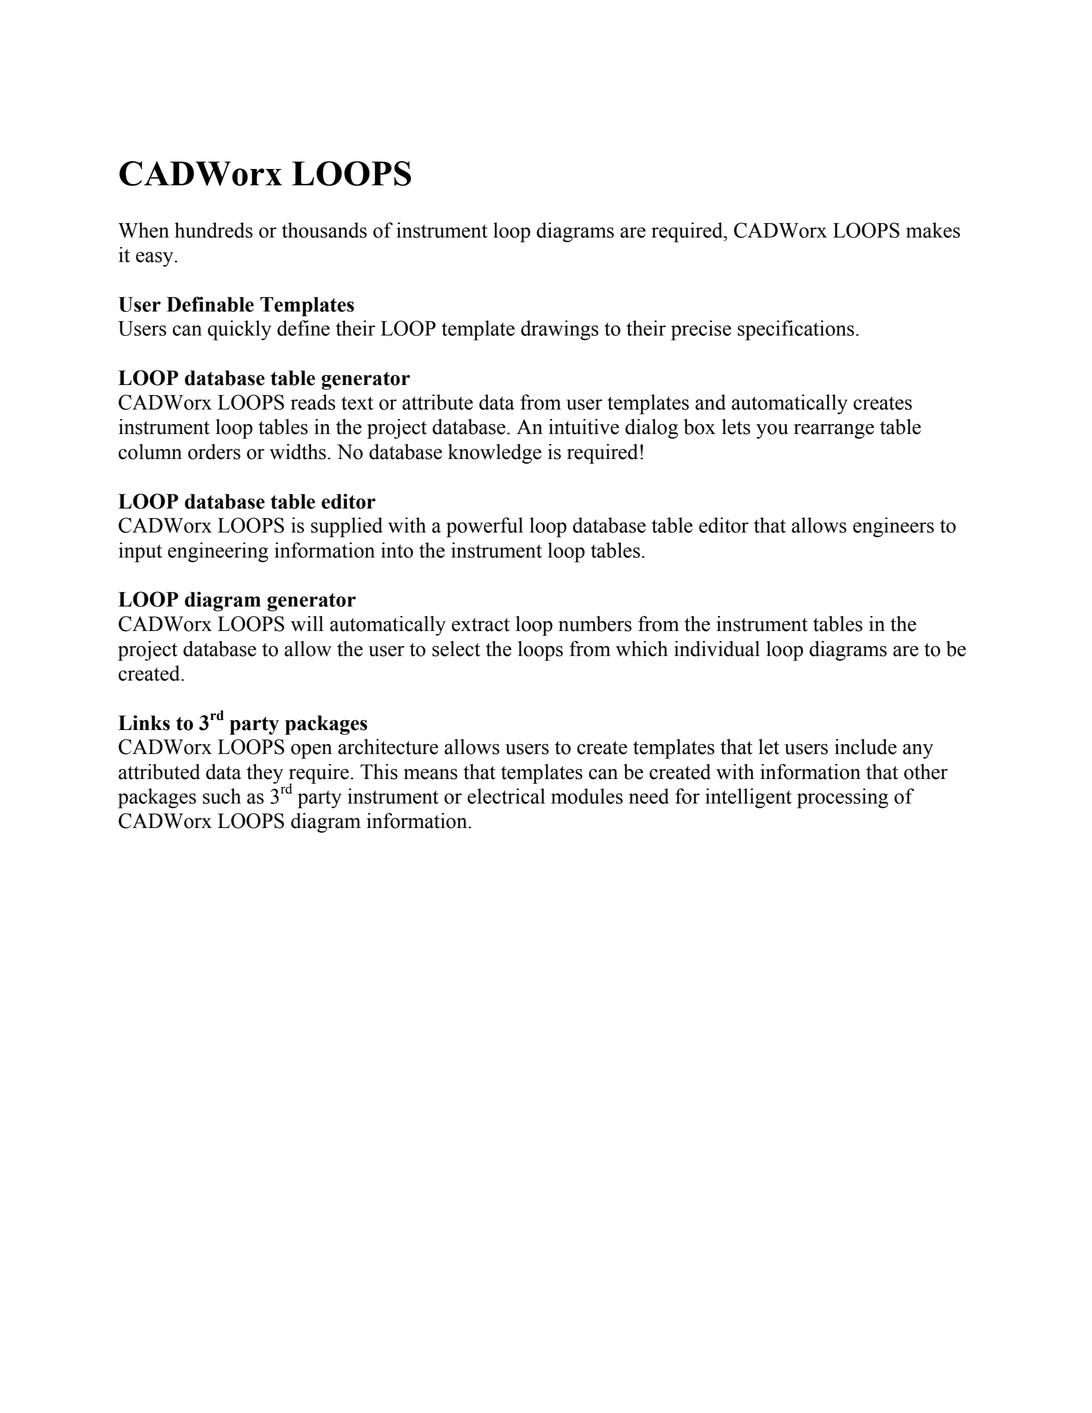  Describe the element at coordinates (893, 527) in the screenshot. I see `engineers` at that location.
